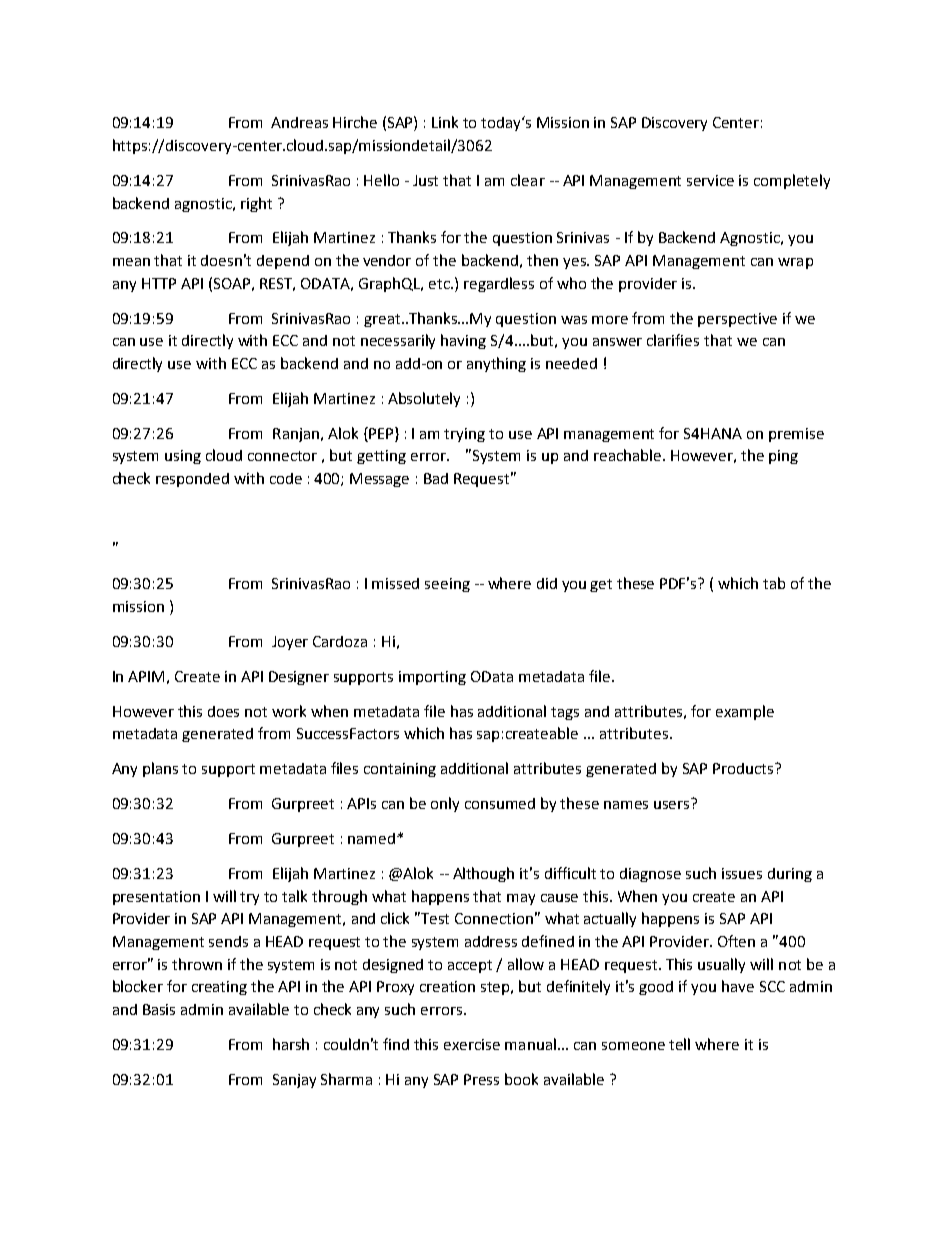 This page has width=952, height=1233. What do you see at coordinates (159, 1009) in the page?
I see `Basis` at bounding box center [159, 1009].
